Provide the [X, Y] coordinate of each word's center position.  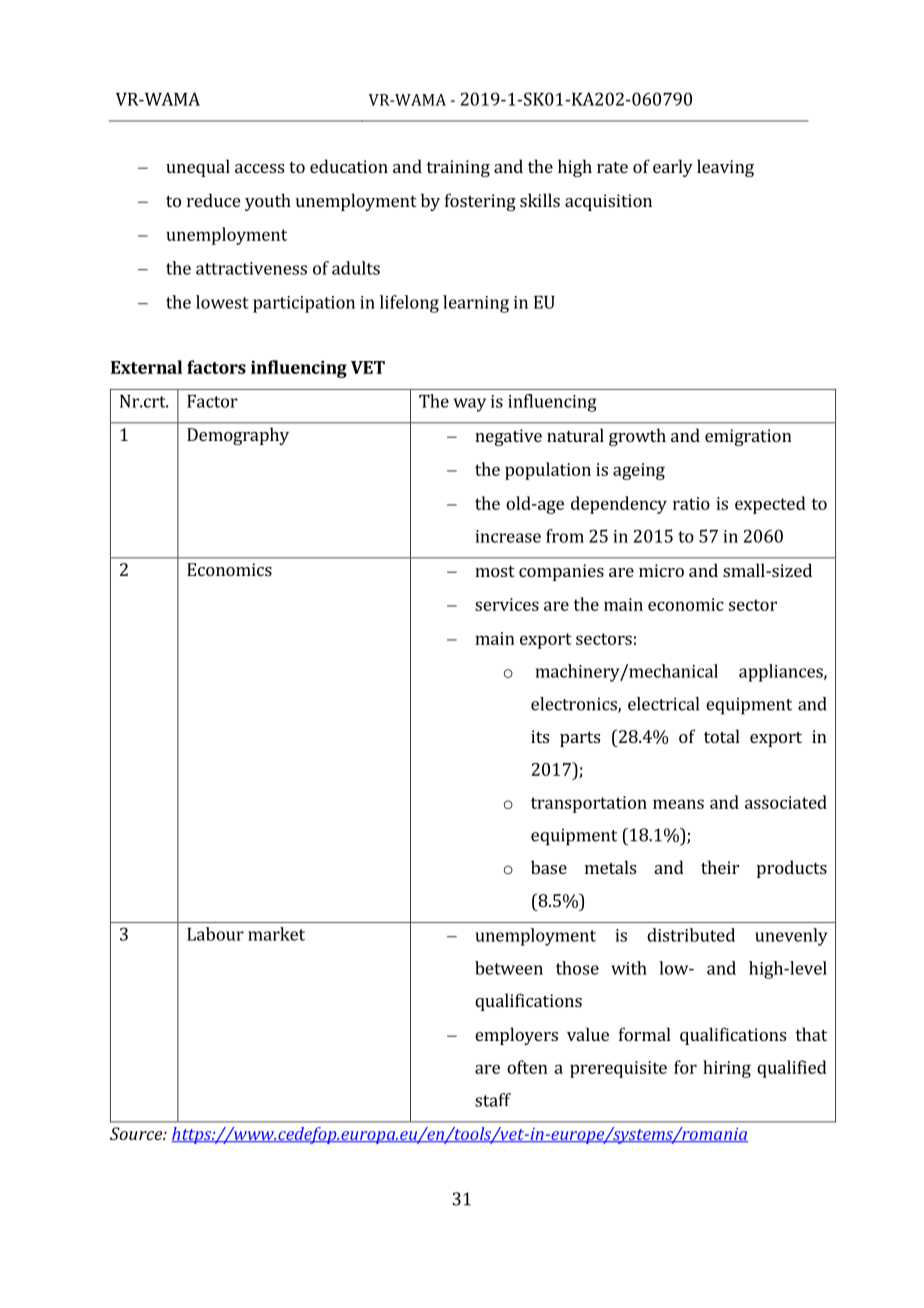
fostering [480, 202]
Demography [238, 436]
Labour [215, 934]
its [540, 736]
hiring [727, 1069]
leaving [725, 168]
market [276, 934]
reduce [213, 200]
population [548, 471]
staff [493, 1100]
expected [770, 505]
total [722, 736]
